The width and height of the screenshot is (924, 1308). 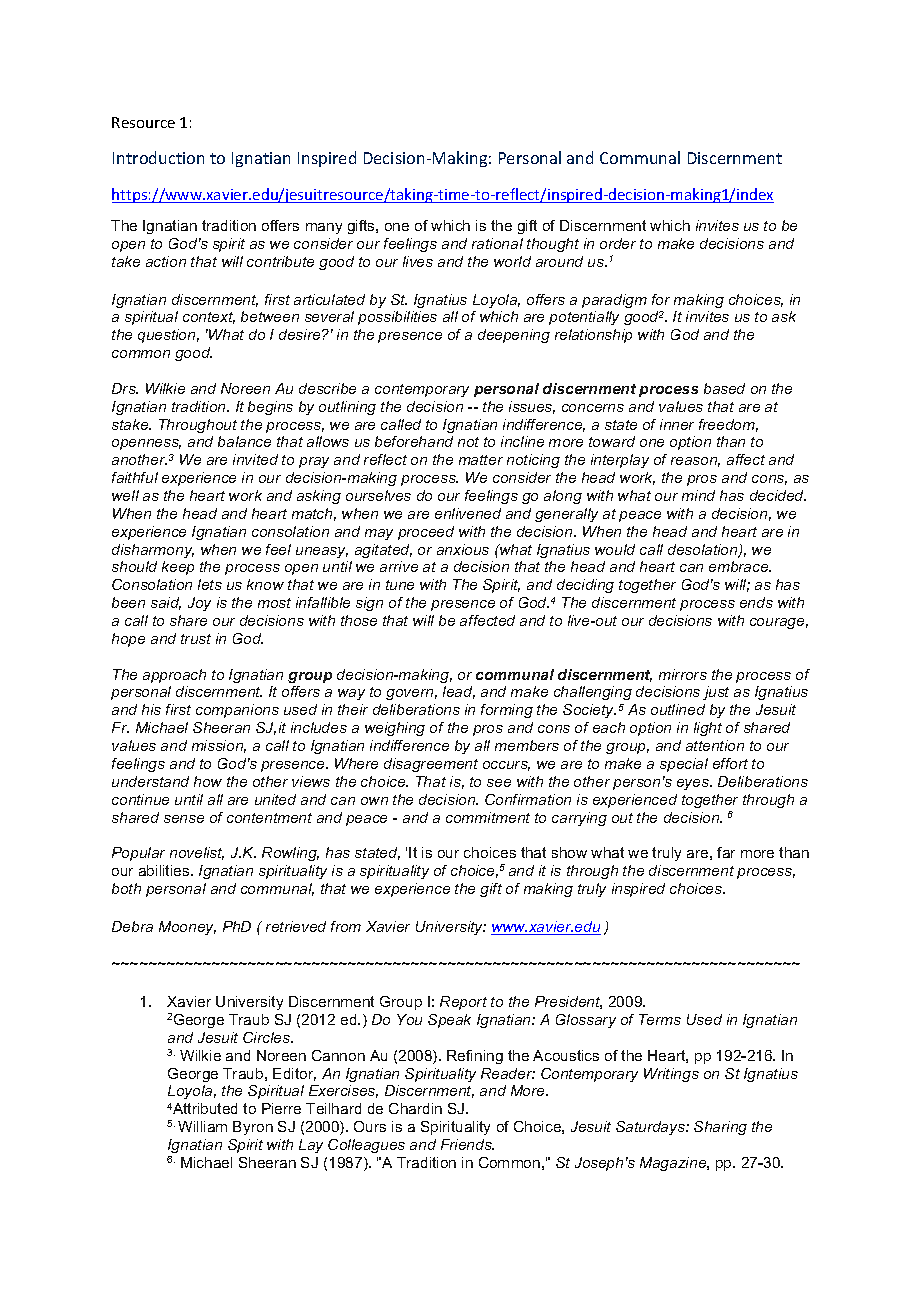 I want to click on Introduction, so click(x=158, y=157).
